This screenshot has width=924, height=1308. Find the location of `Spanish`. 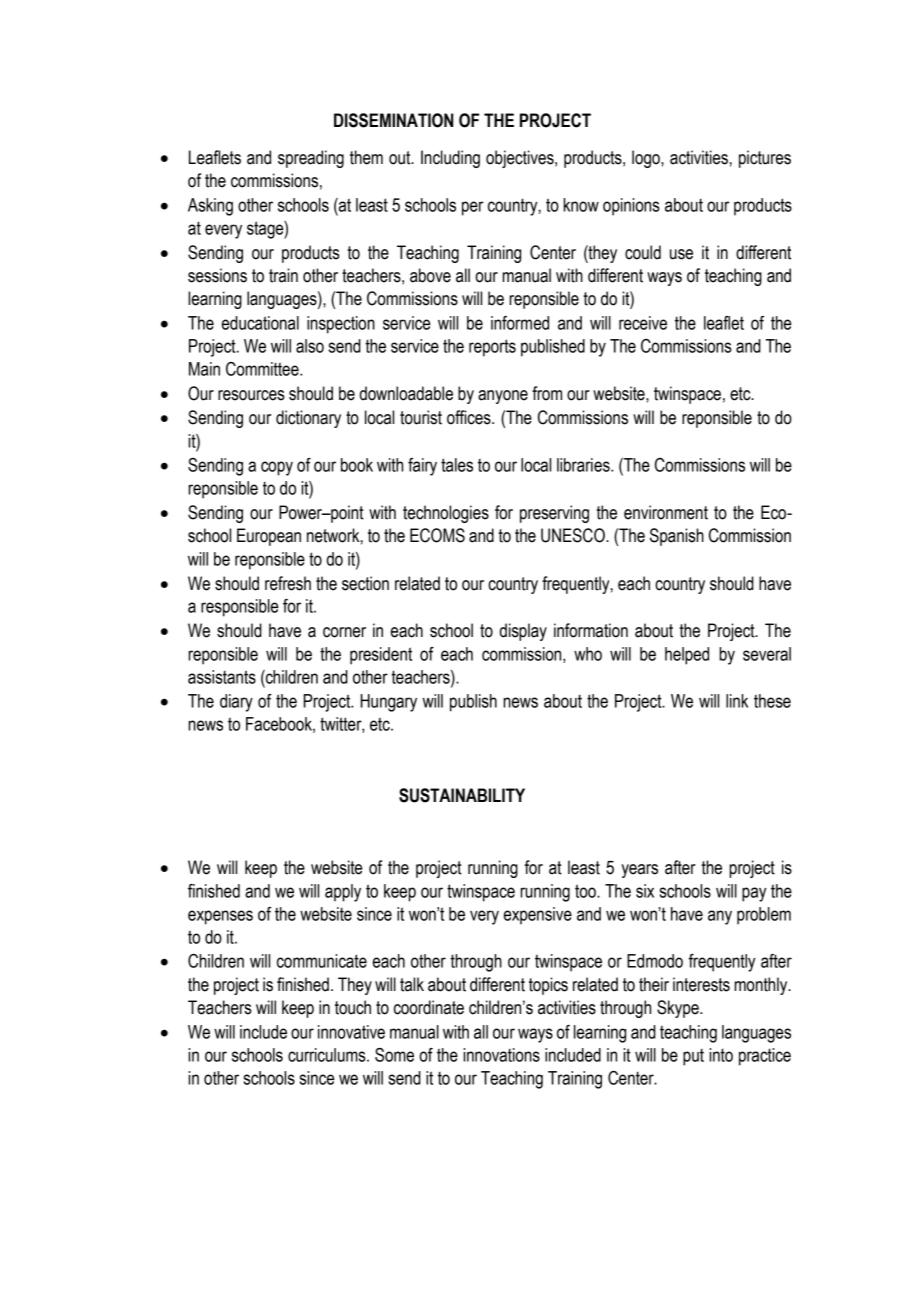

Spanish is located at coordinates (677, 537).
